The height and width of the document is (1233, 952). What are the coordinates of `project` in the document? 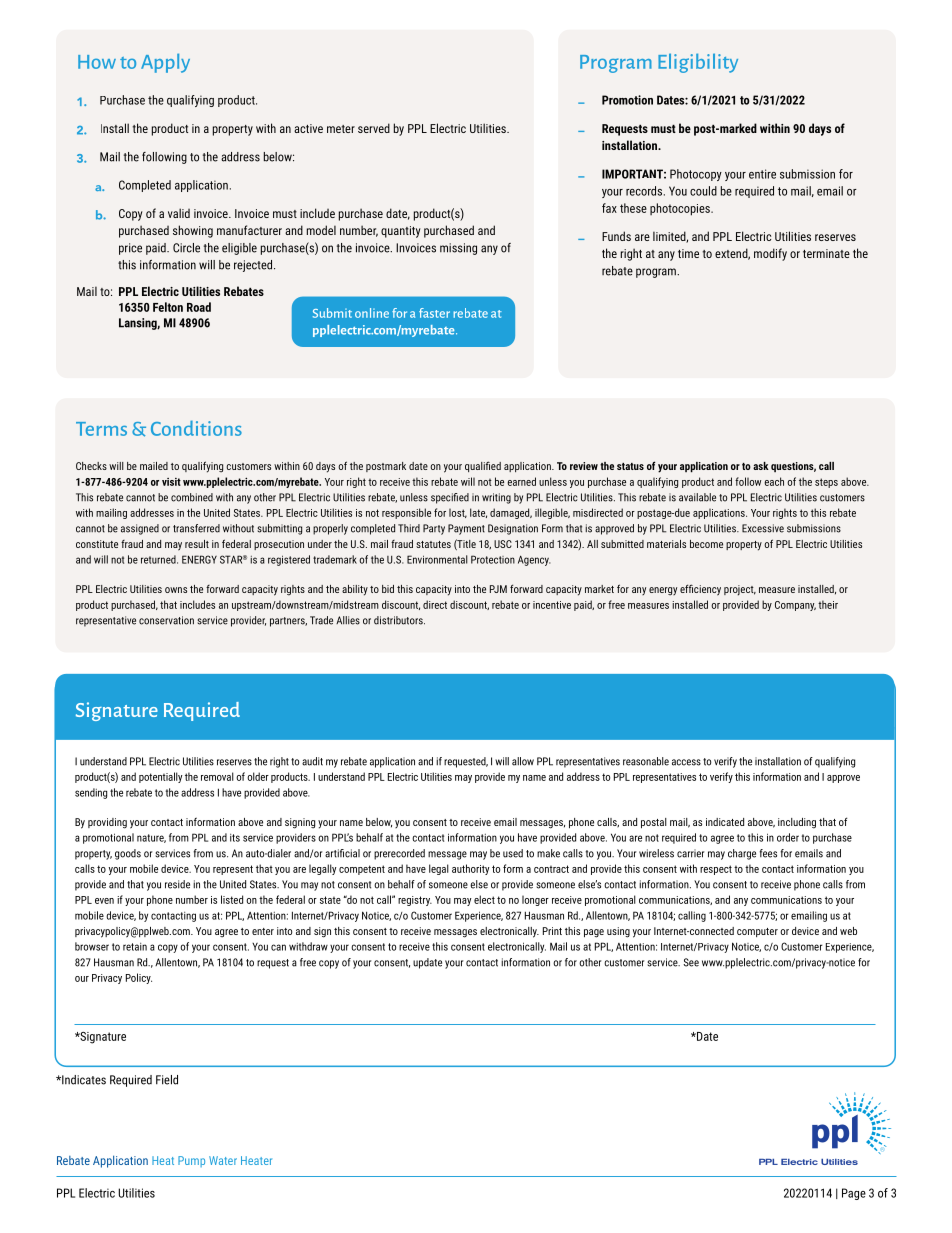 It's located at (740, 590).
